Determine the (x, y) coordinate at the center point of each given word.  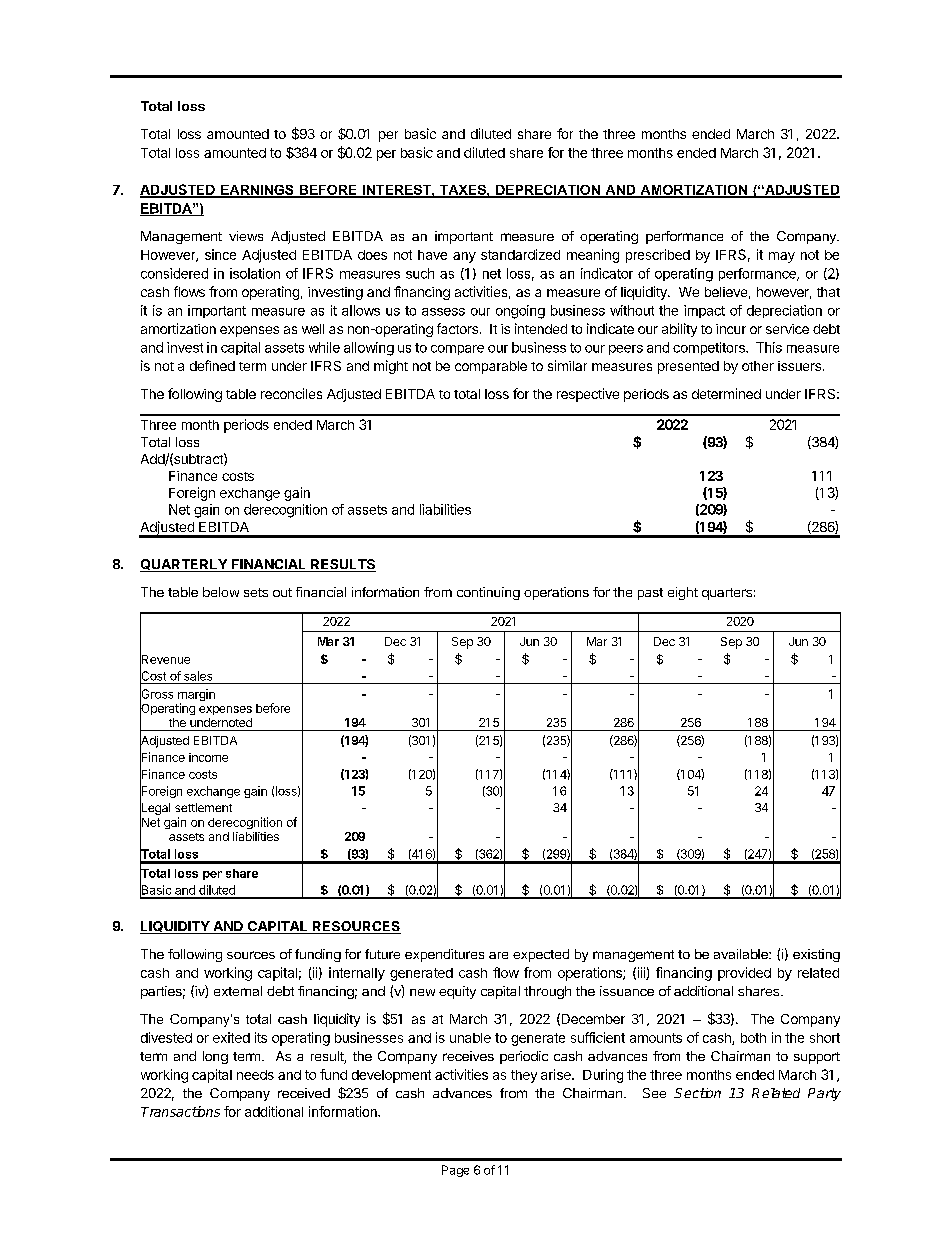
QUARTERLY (184, 565)
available (742, 954)
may (782, 257)
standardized (520, 254)
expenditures (444, 955)
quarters (727, 594)
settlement (203, 807)
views (246, 236)
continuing (488, 593)
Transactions (180, 1111)
